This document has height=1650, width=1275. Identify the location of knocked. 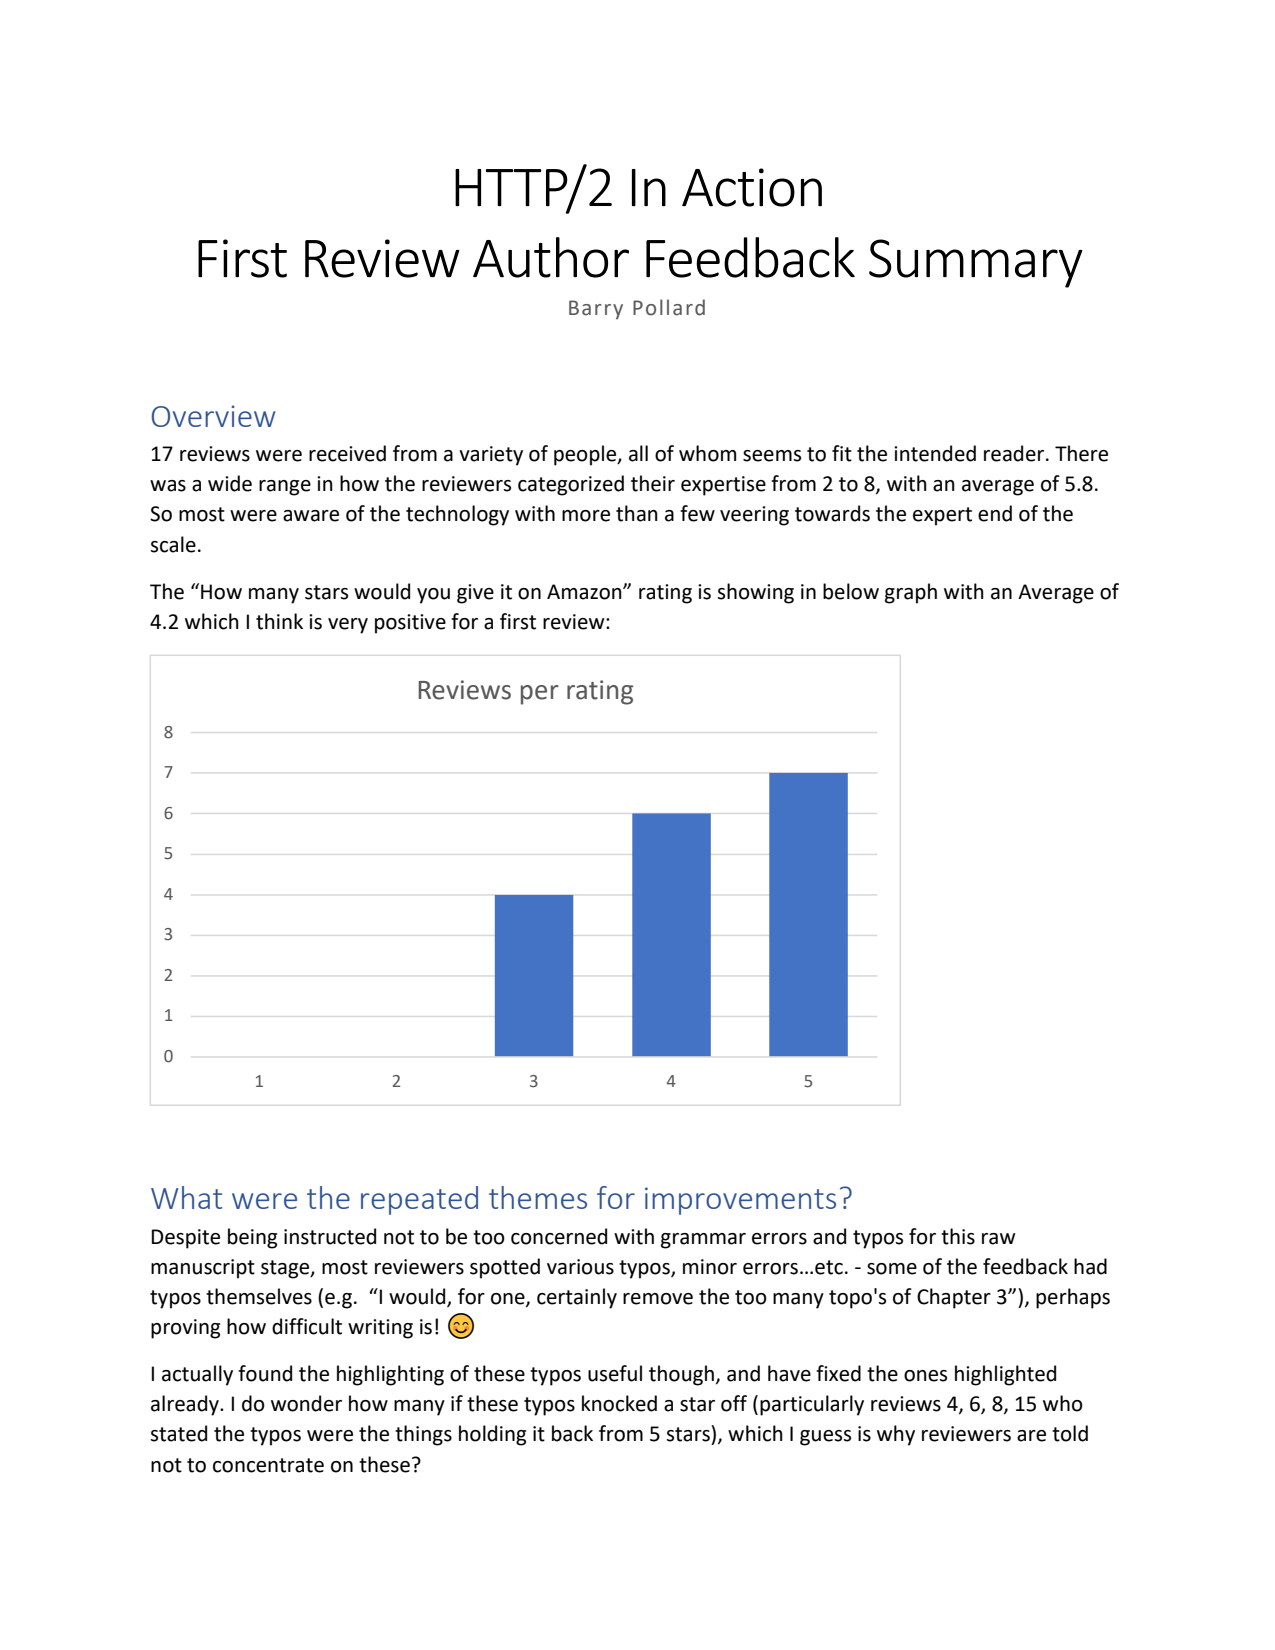
(619, 1403).
